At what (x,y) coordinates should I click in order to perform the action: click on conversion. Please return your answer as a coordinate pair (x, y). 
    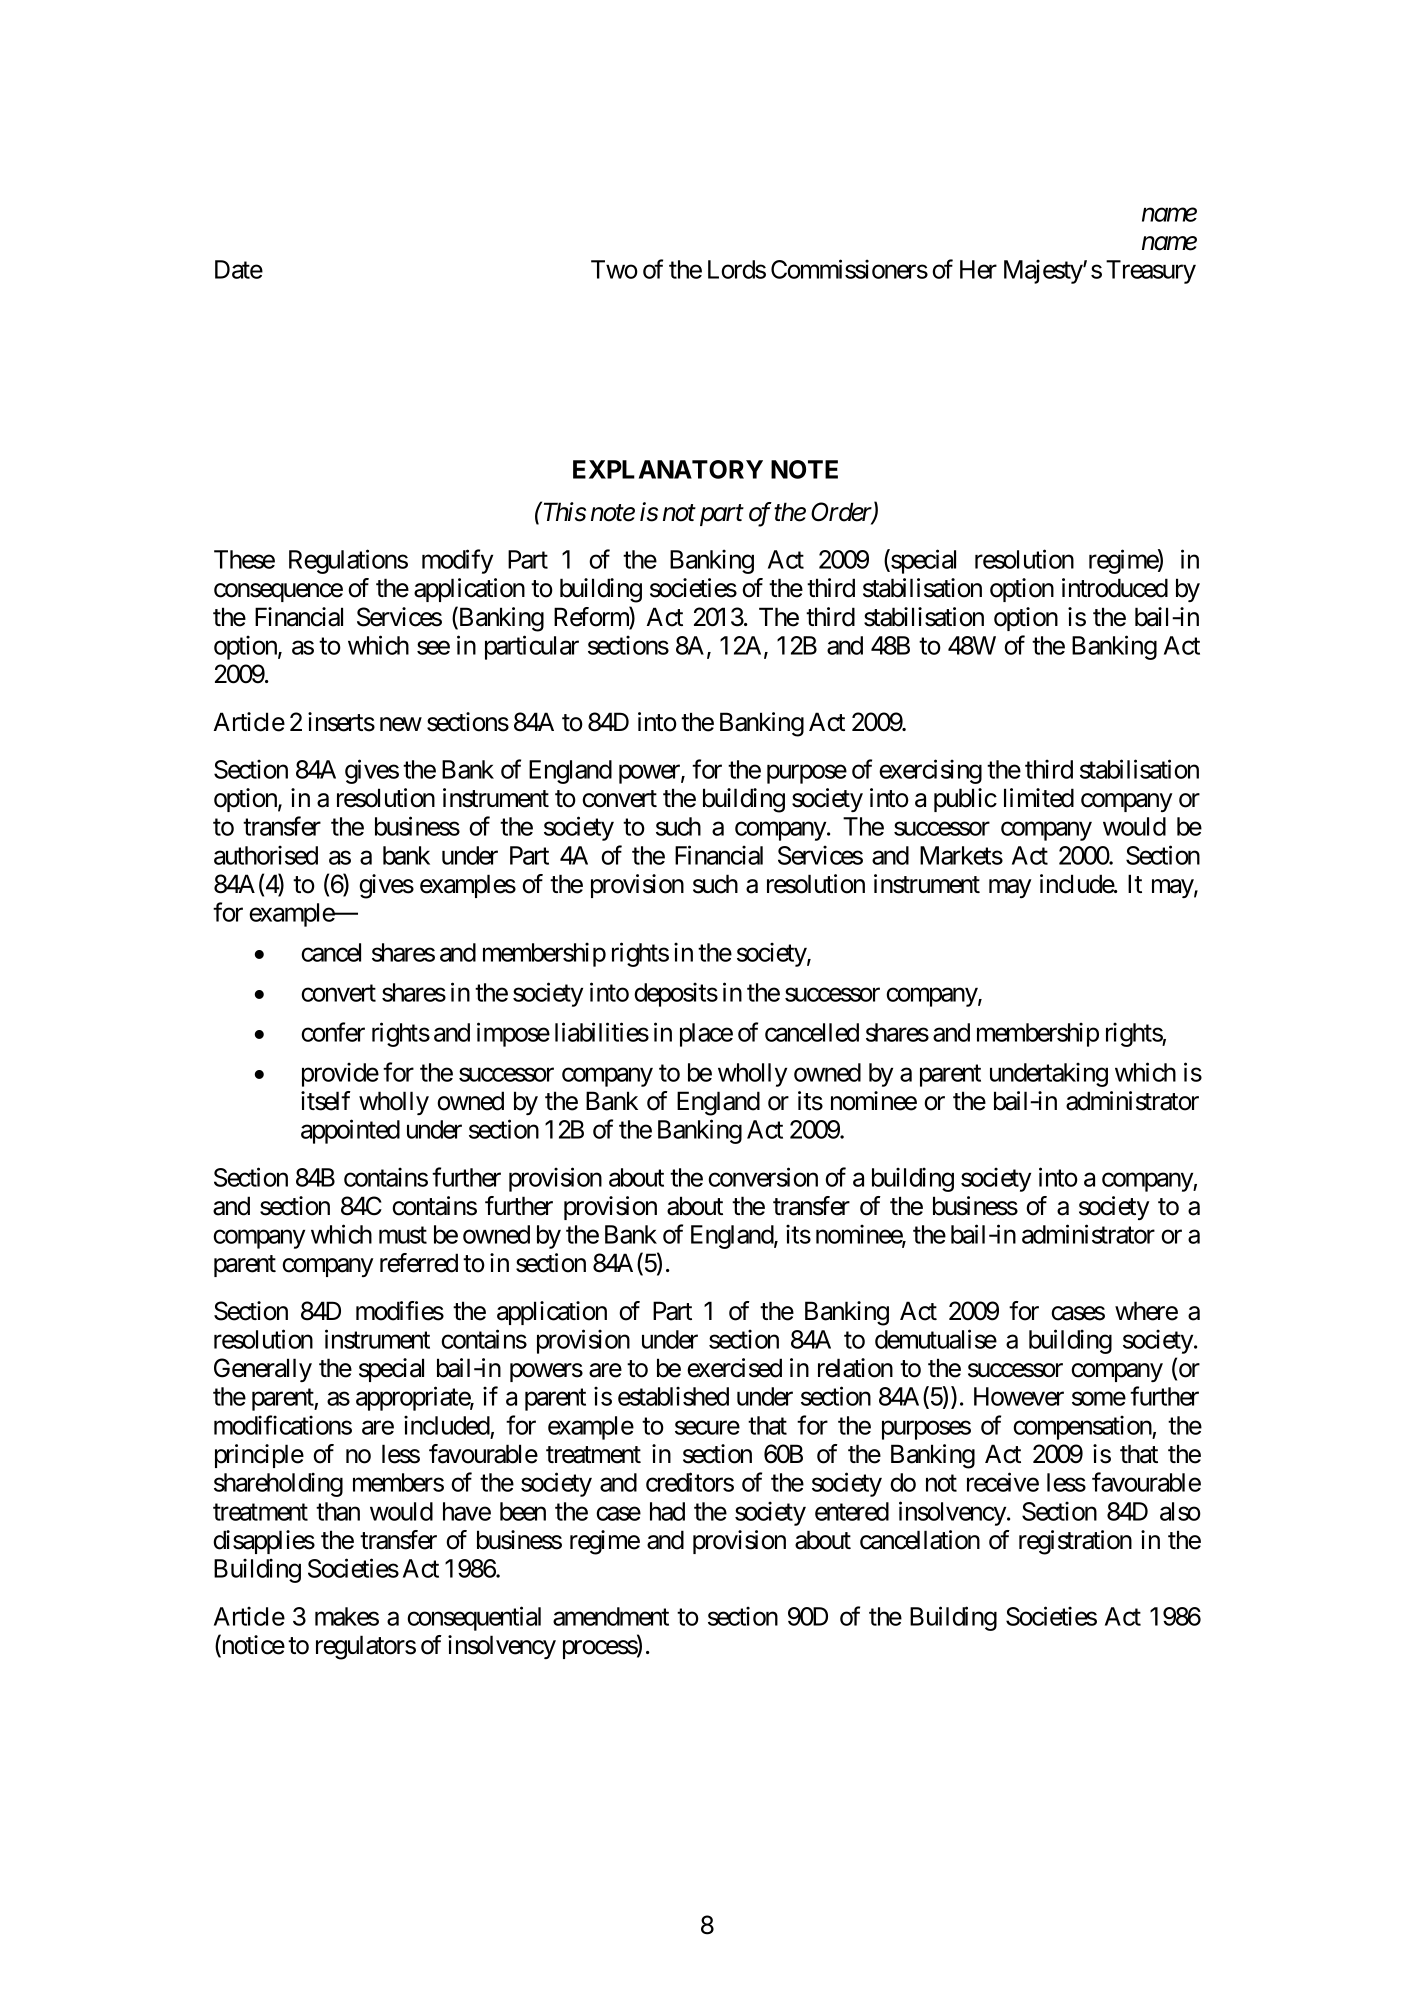
    Looking at the image, I should click on (763, 1177).
